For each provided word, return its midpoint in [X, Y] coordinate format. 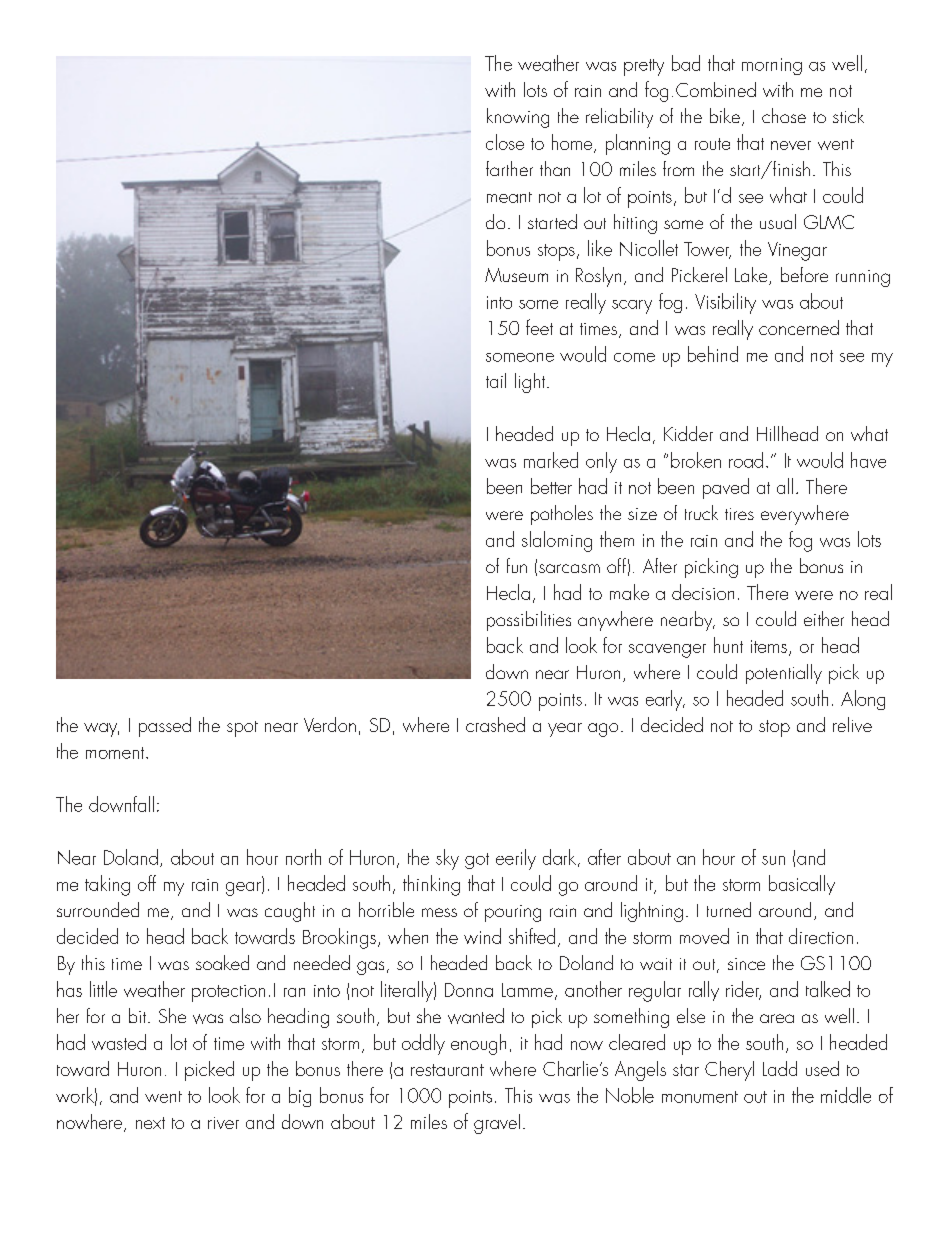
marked [551, 460]
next [150, 1123]
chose [784, 115]
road [746, 460]
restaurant [447, 1070]
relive [852, 724]
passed [165, 727]
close [505, 142]
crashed [495, 724]
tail [496, 380]
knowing [518, 118]
